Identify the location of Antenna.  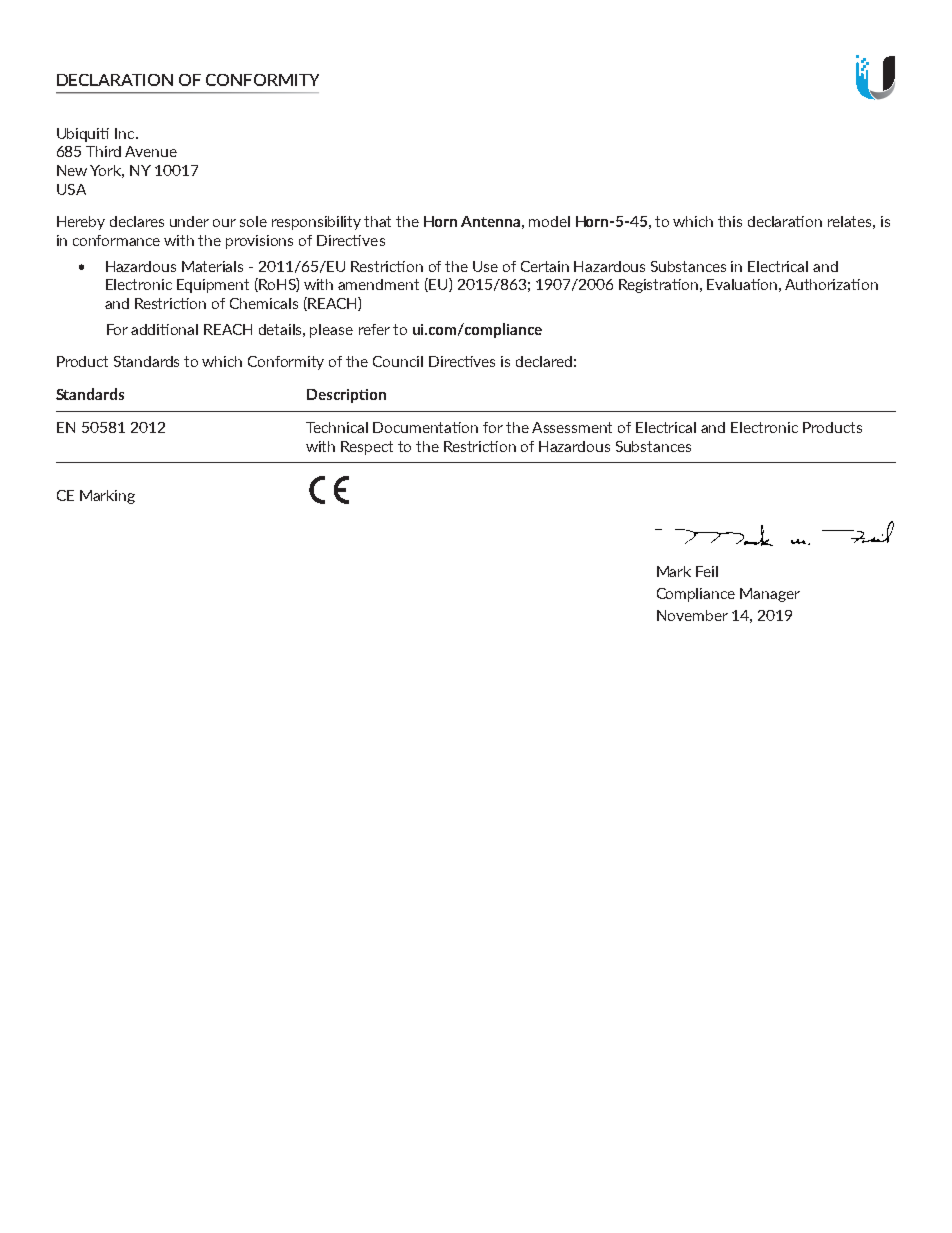
(490, 221).
